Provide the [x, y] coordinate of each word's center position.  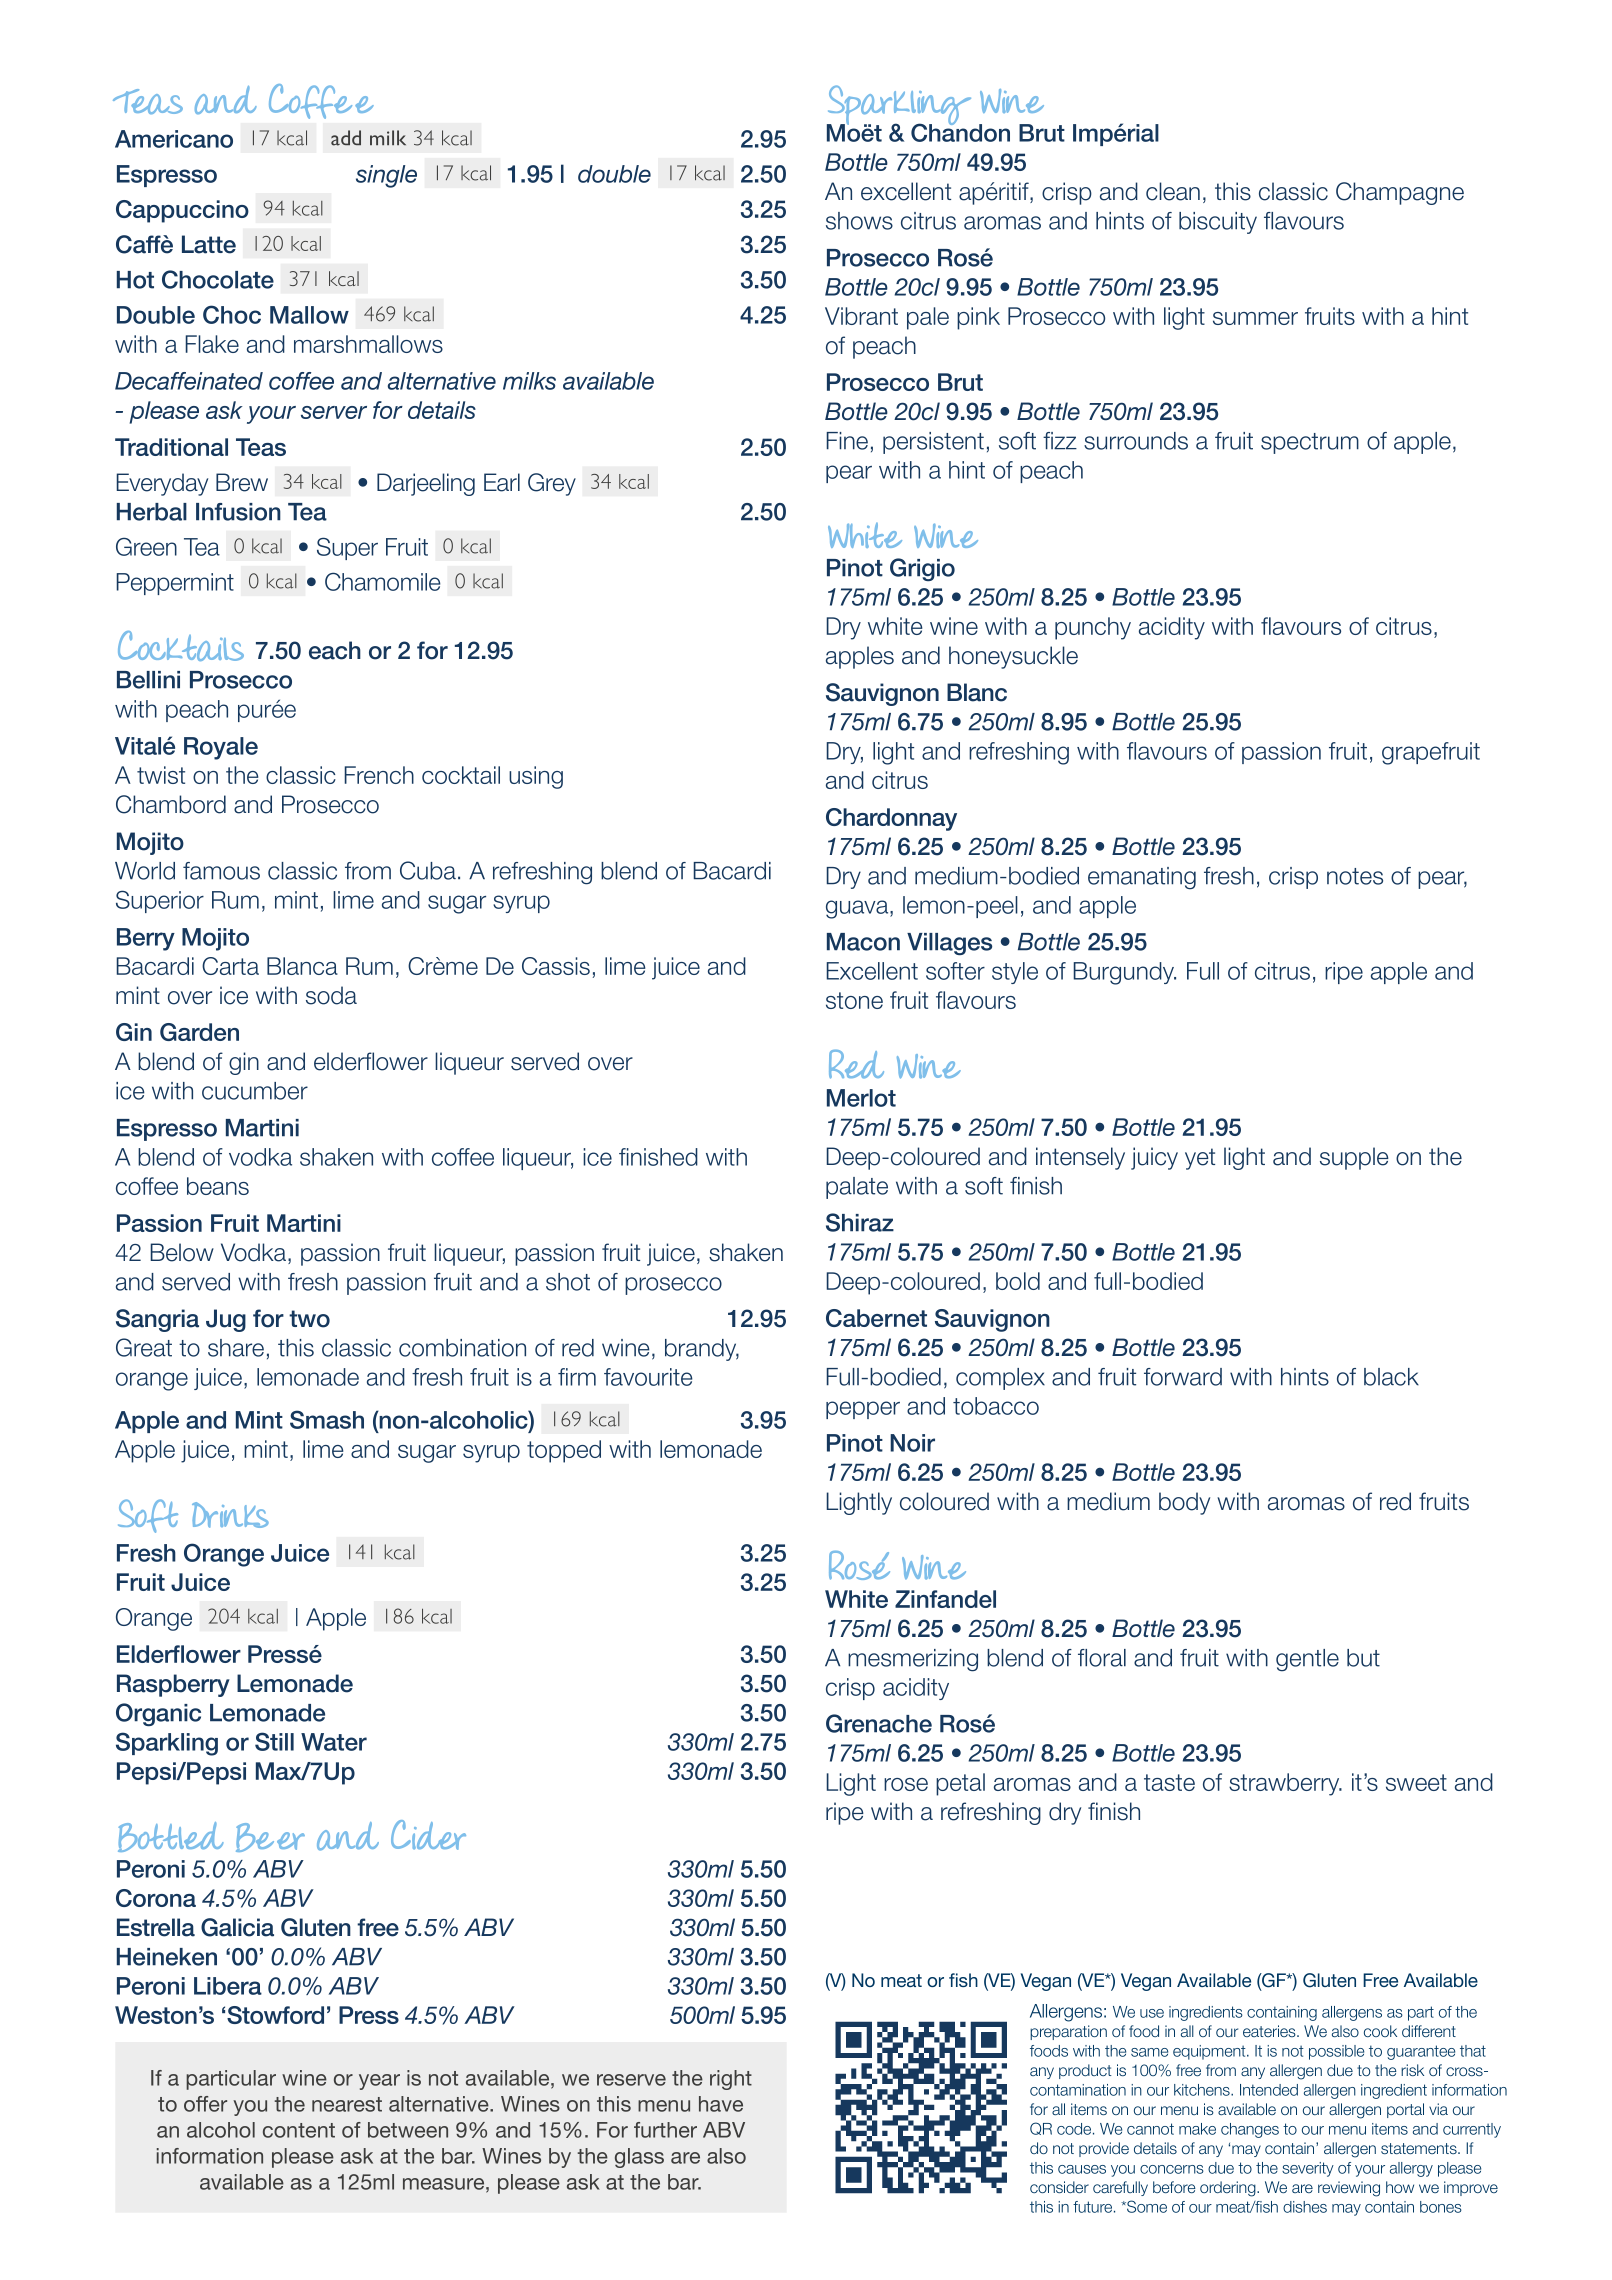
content [299, 2130]
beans [218, 1186]
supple [1354, 1158]
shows [859, 221]
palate [857, 1188]
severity [1308, 2169]
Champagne [1400, 193]
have [721, 2104]
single [386, 176]
